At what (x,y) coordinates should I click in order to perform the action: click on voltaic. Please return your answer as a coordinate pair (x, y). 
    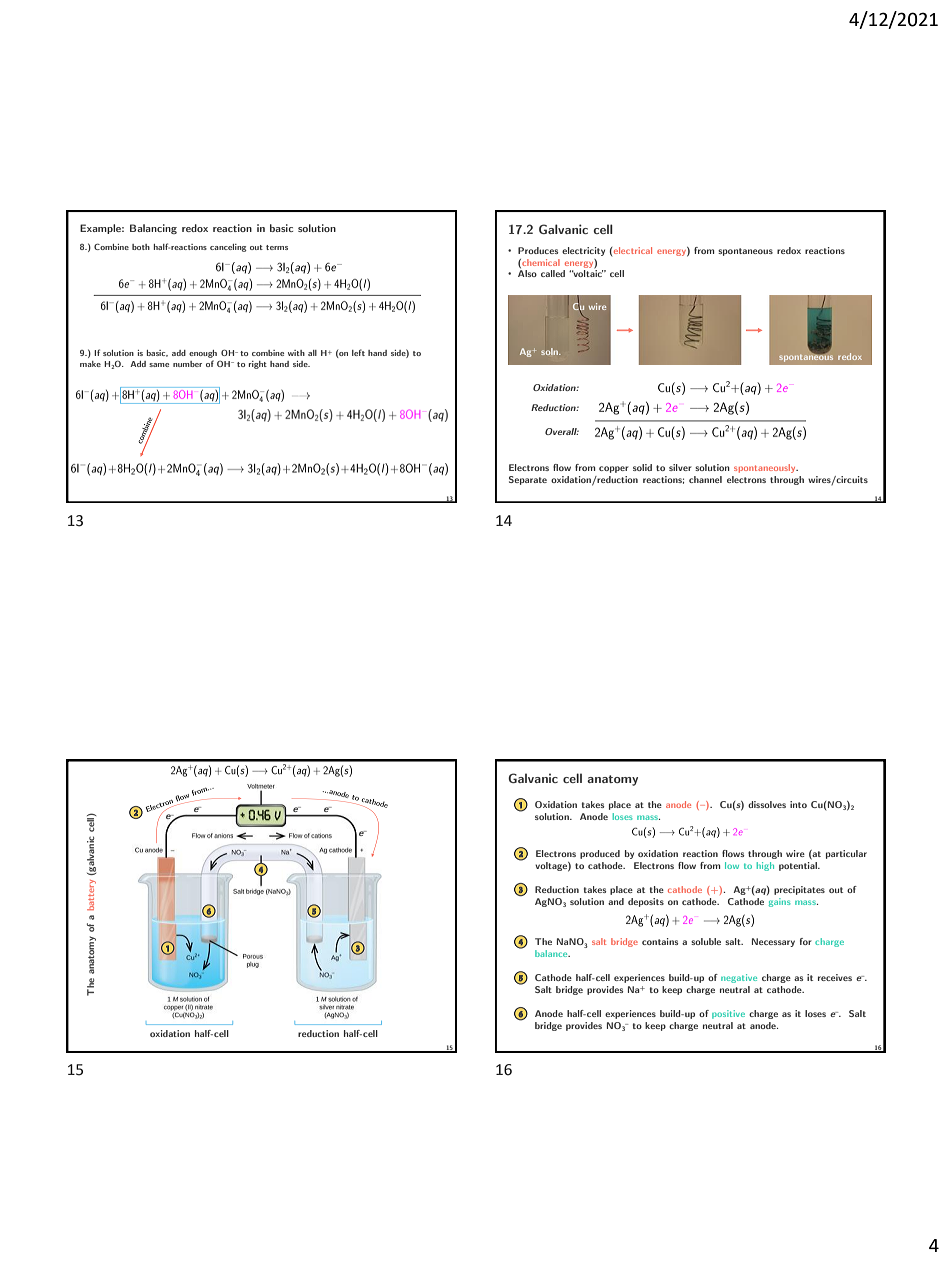
    Looking at the image, I should click on (588, 272).
